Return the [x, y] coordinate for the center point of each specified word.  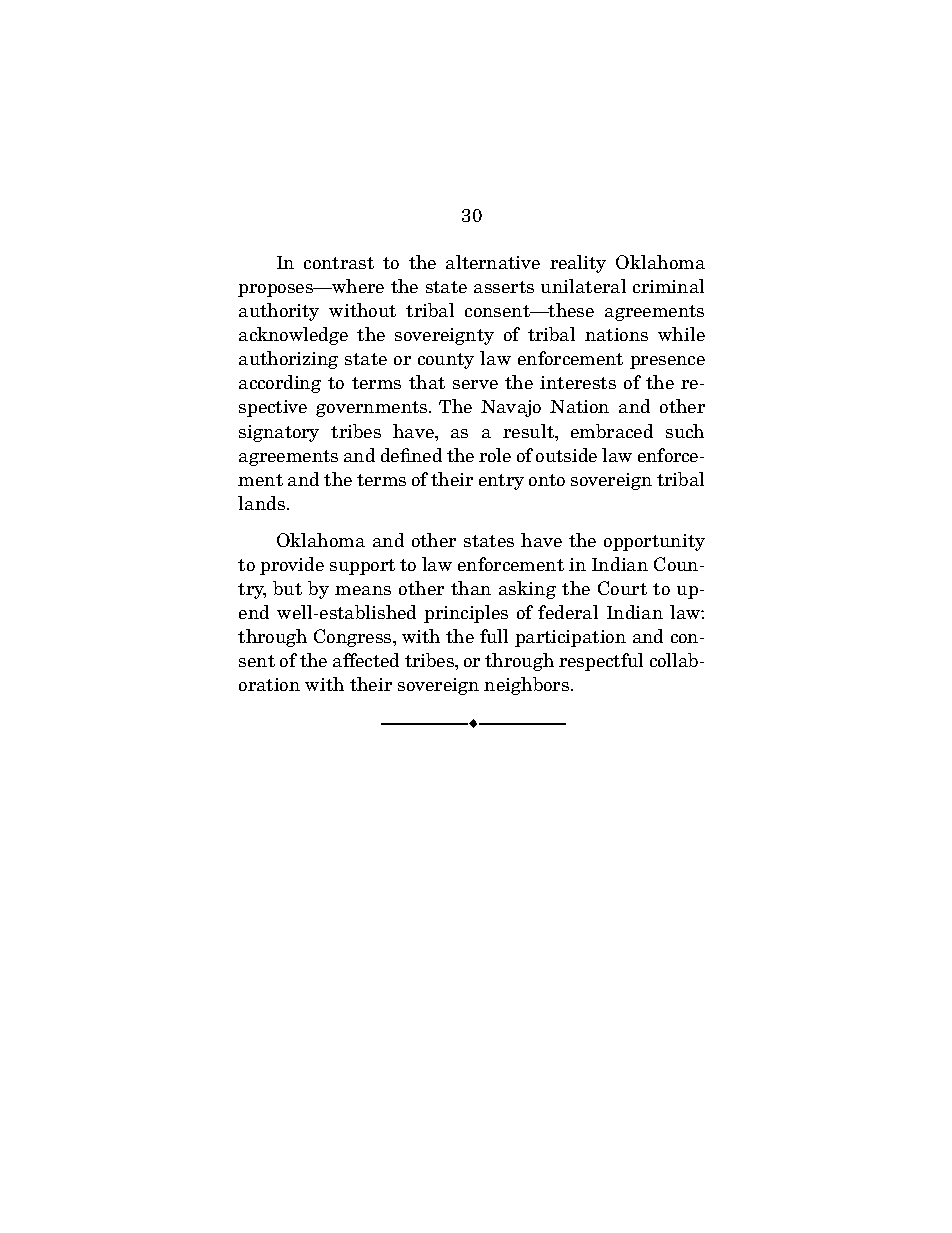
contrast [339, 263]
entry [501, 482]
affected [366, 660]
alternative [493, 262]
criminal [668, 286]
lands [261, 503]
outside [566, 455]
